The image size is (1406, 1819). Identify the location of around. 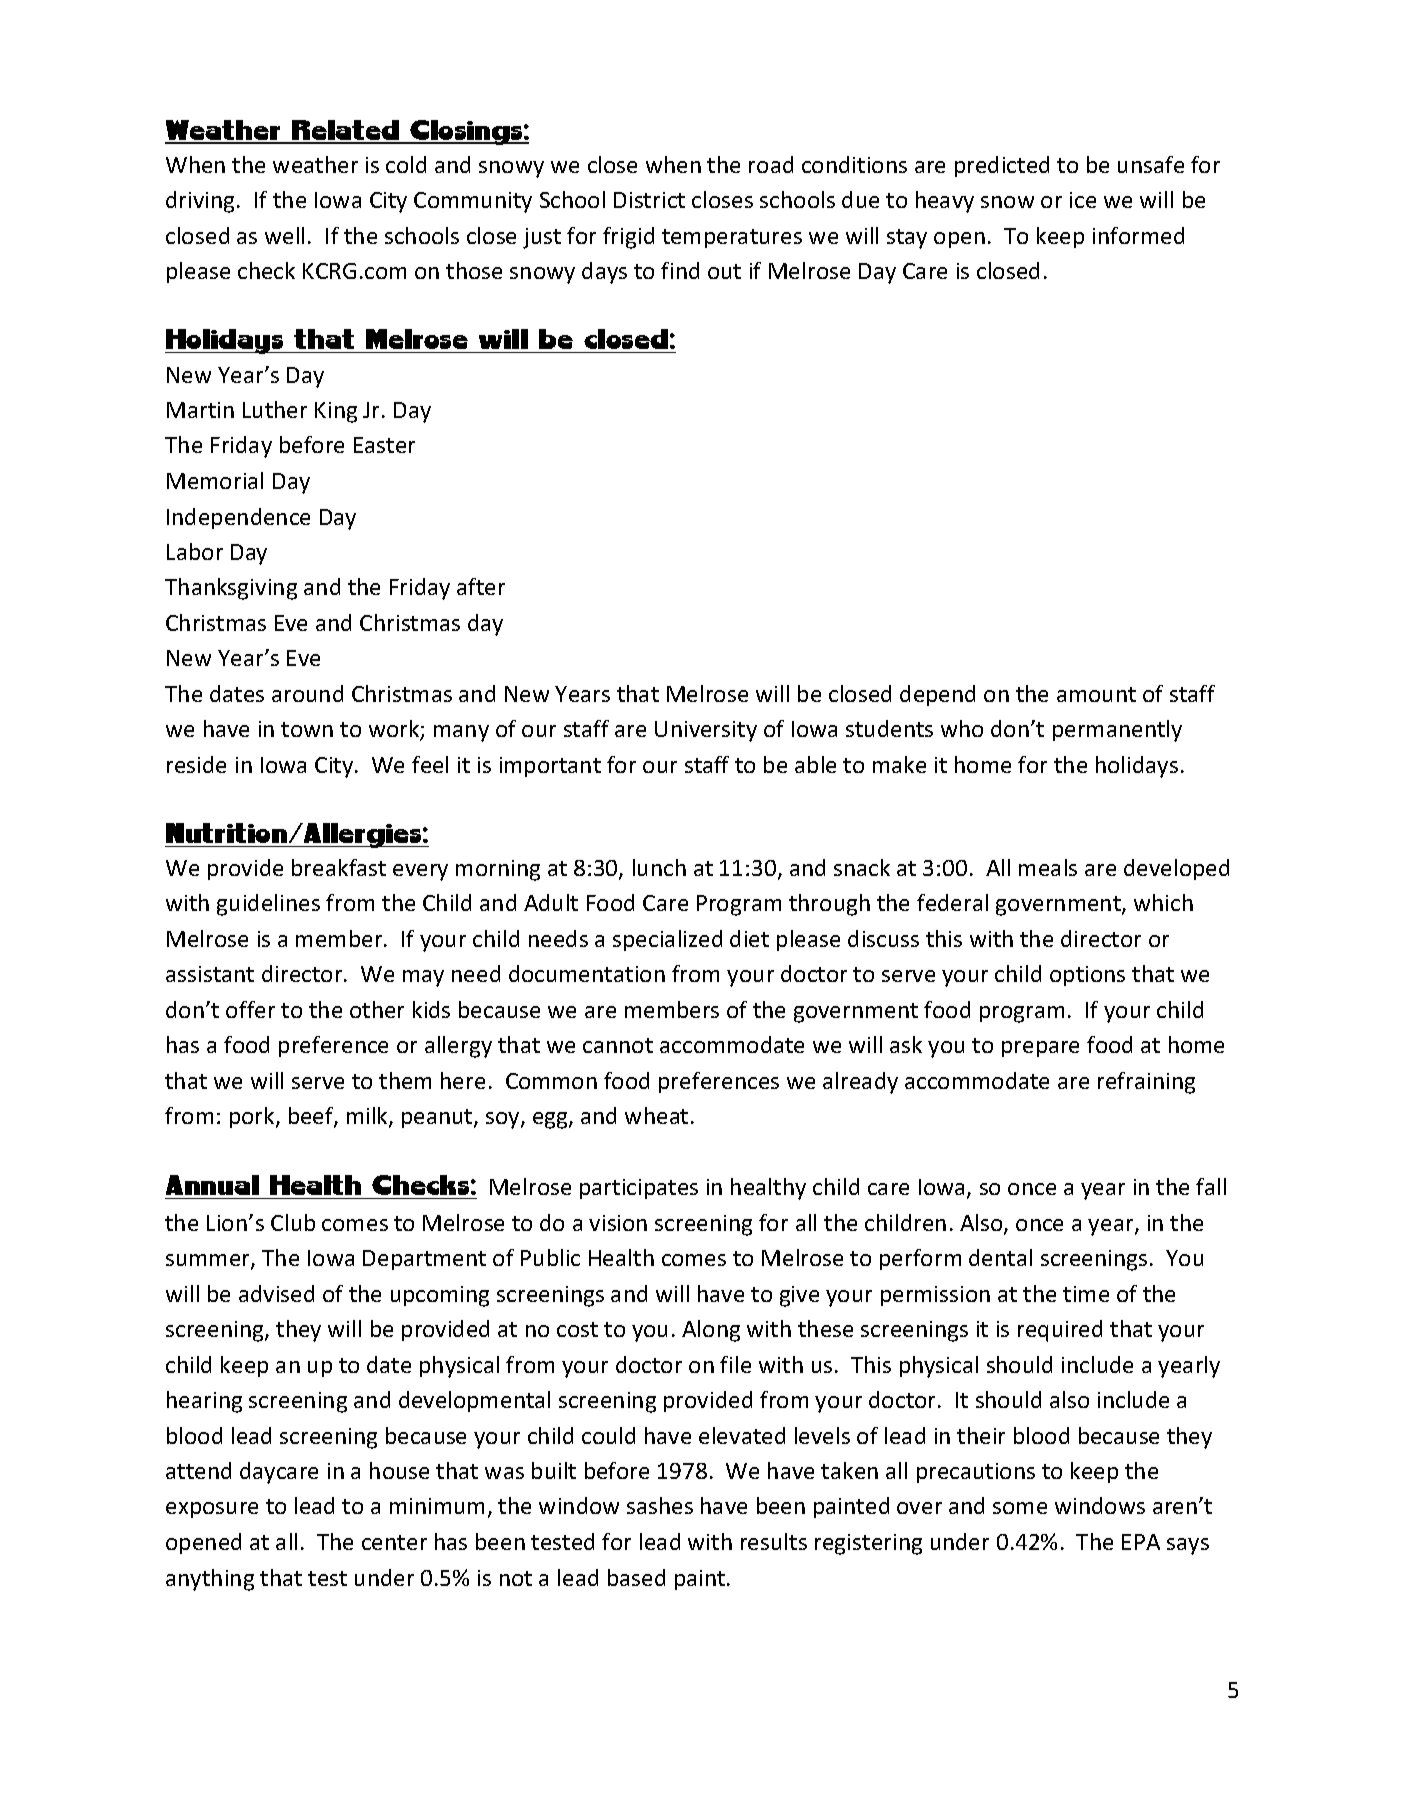
(307, 693).
